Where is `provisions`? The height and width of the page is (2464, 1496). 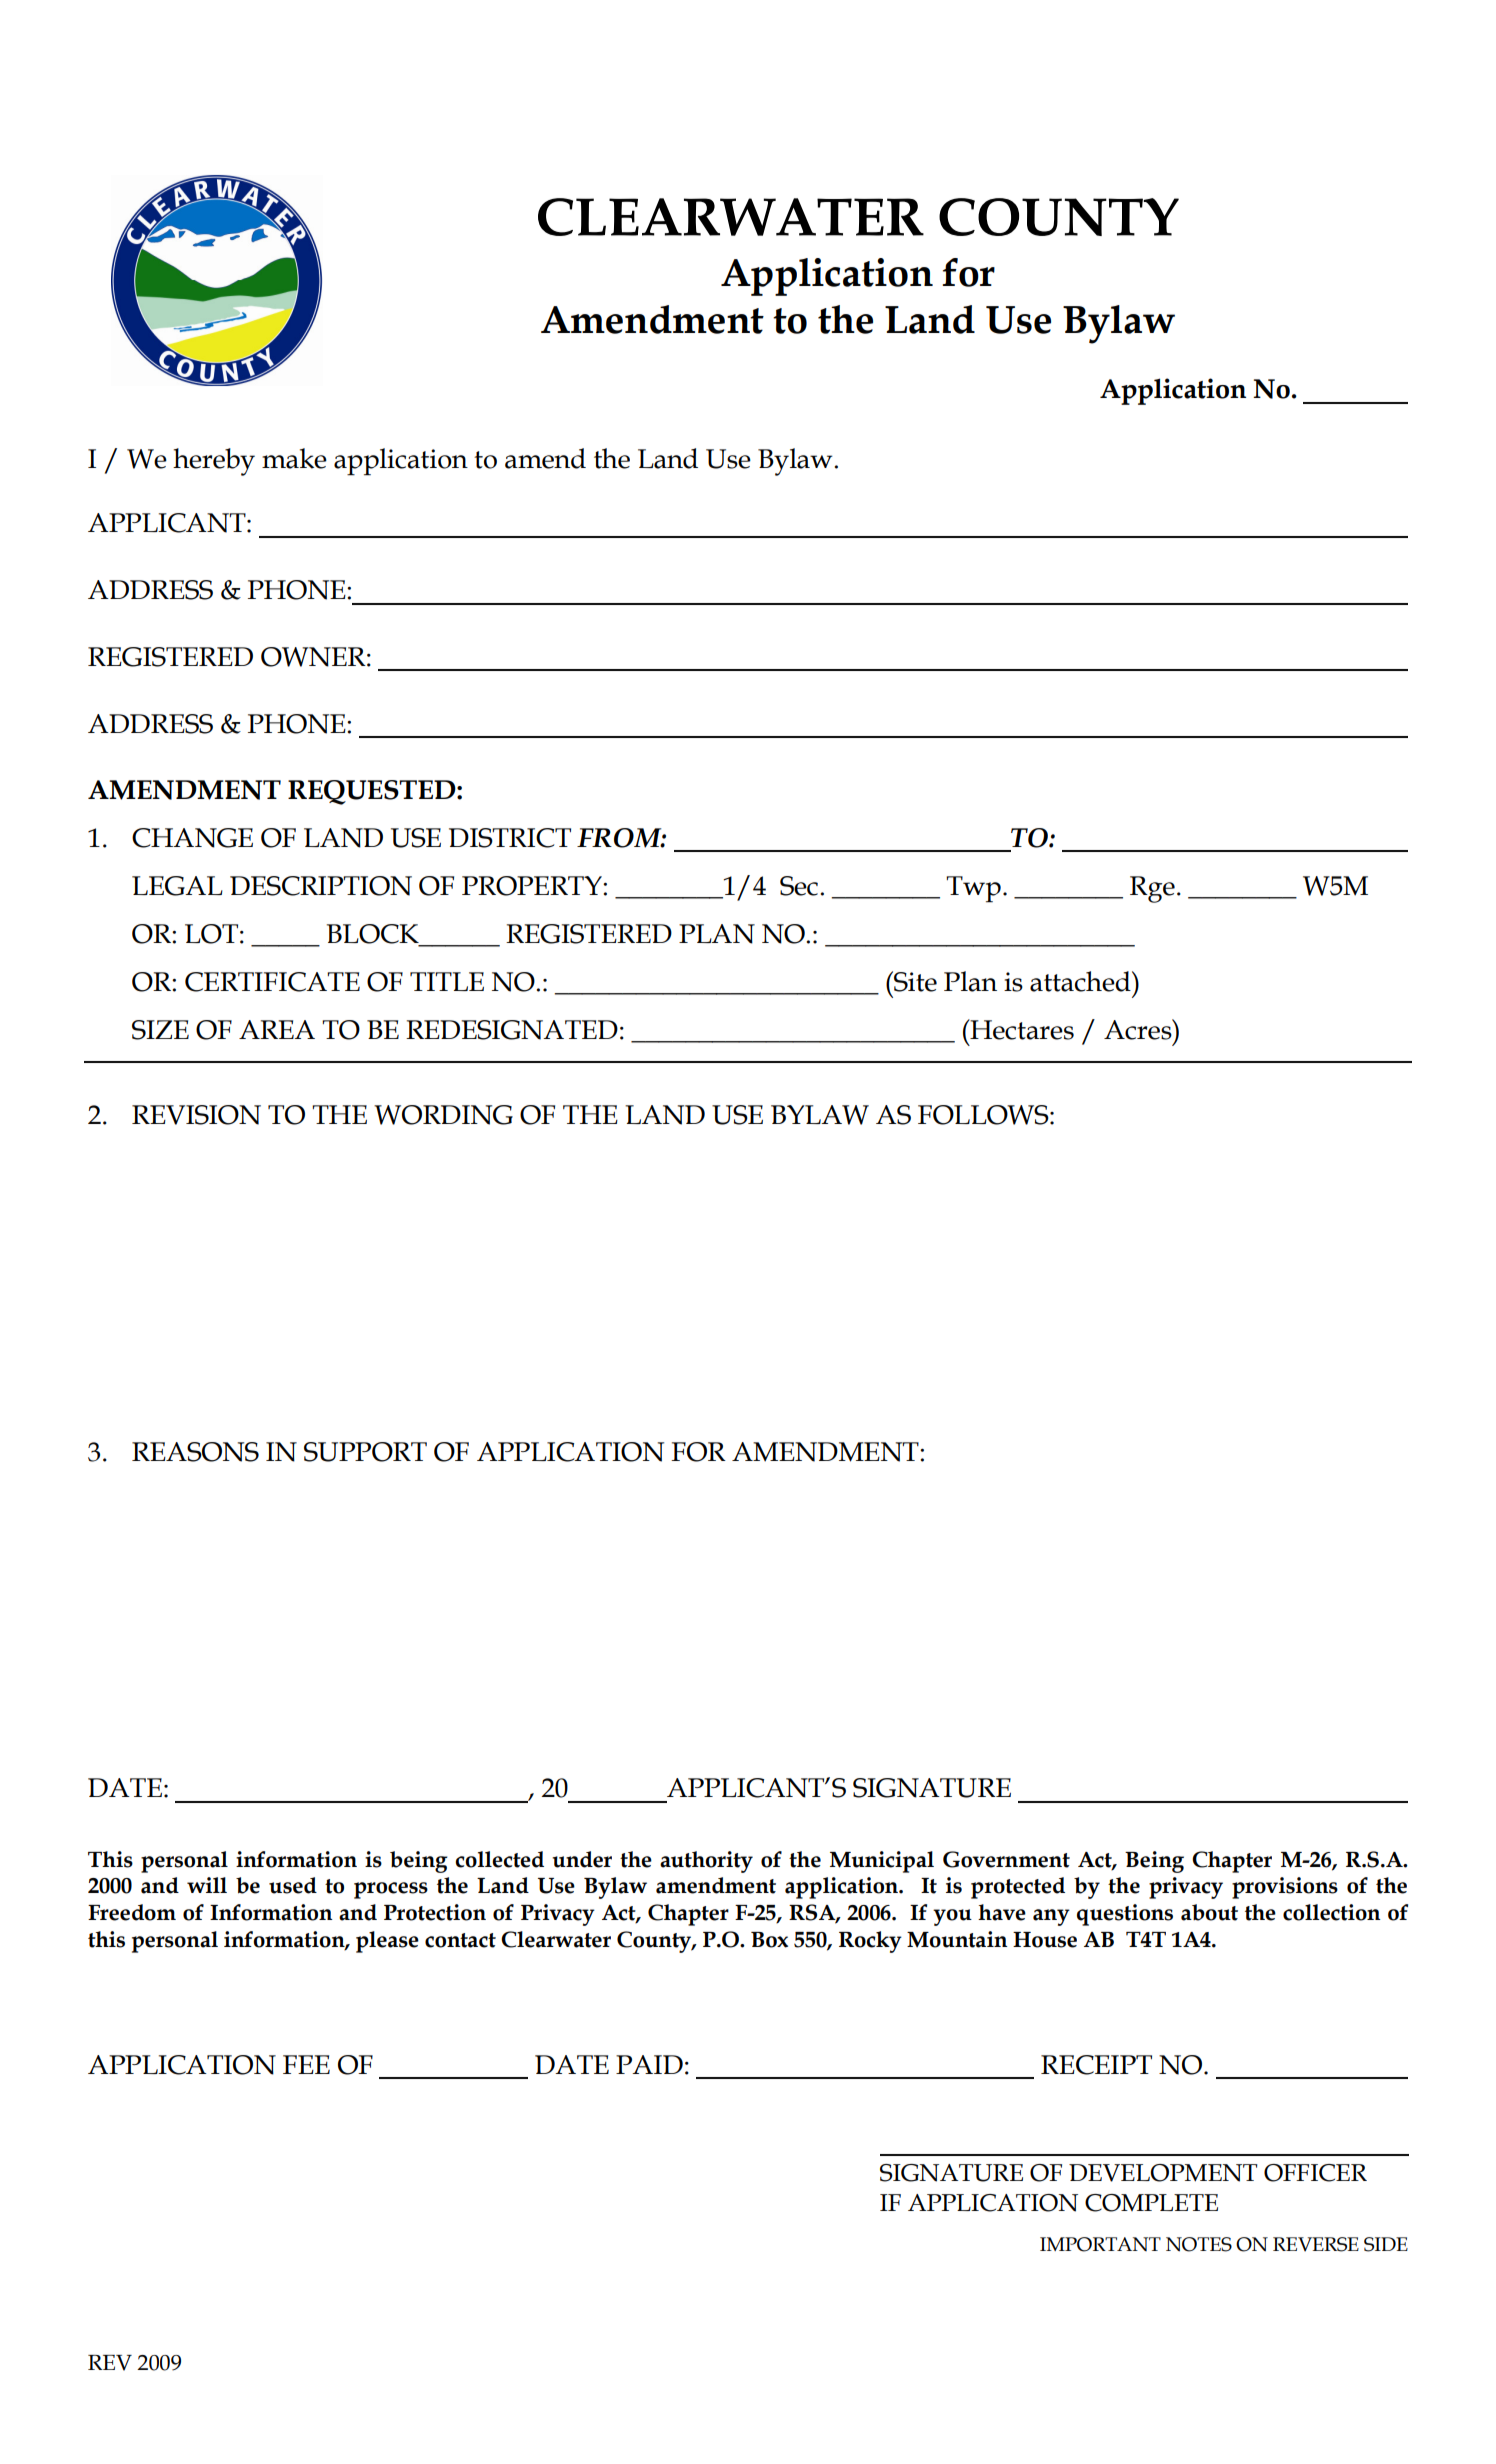
provisions is located at coordinates (1285, 1888).
